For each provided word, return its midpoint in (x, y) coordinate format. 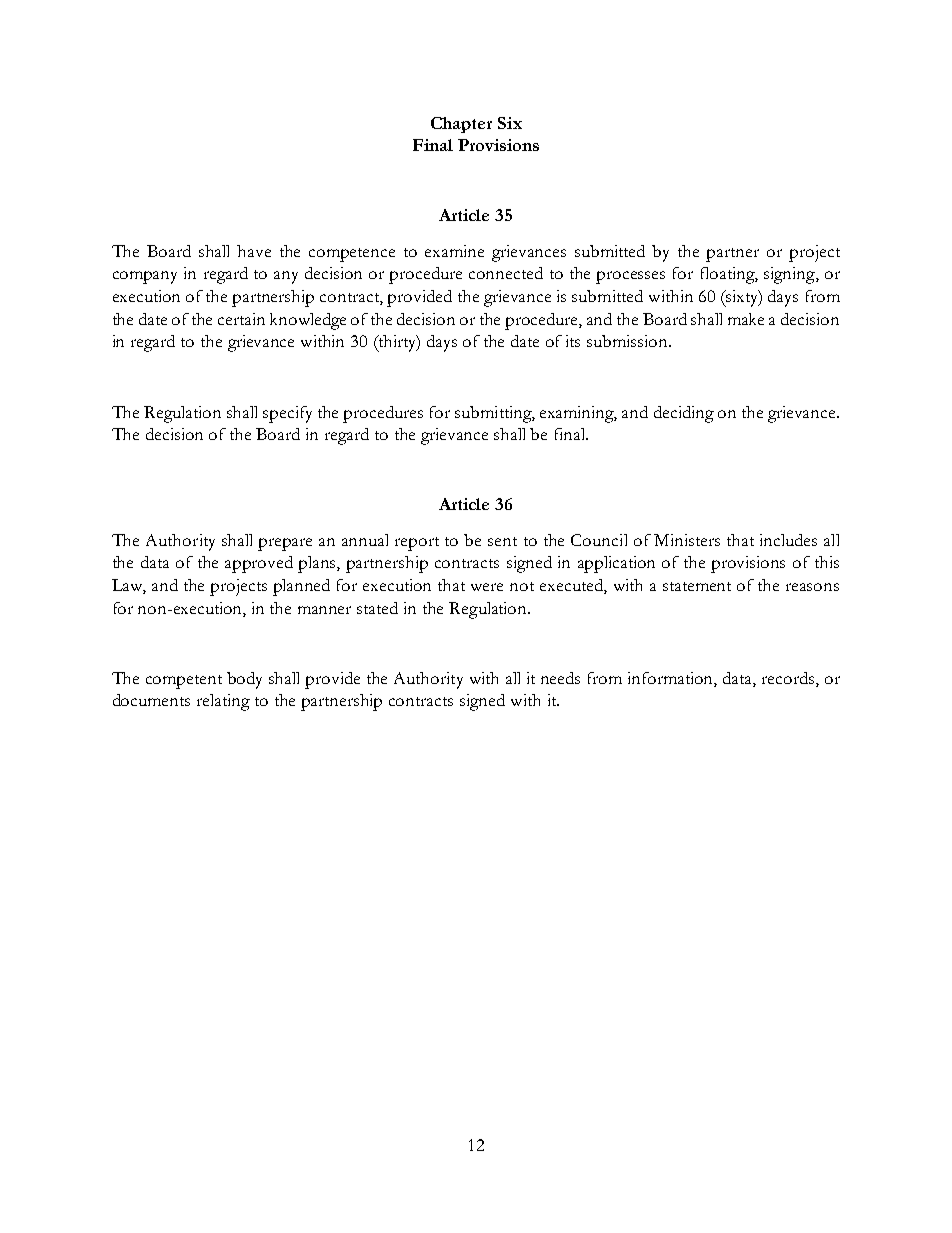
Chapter (461, 125)
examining (578, 414)
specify (287, 414)
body (244, 680)
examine (454, 251)
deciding (684, 414)
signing (790, 275)
